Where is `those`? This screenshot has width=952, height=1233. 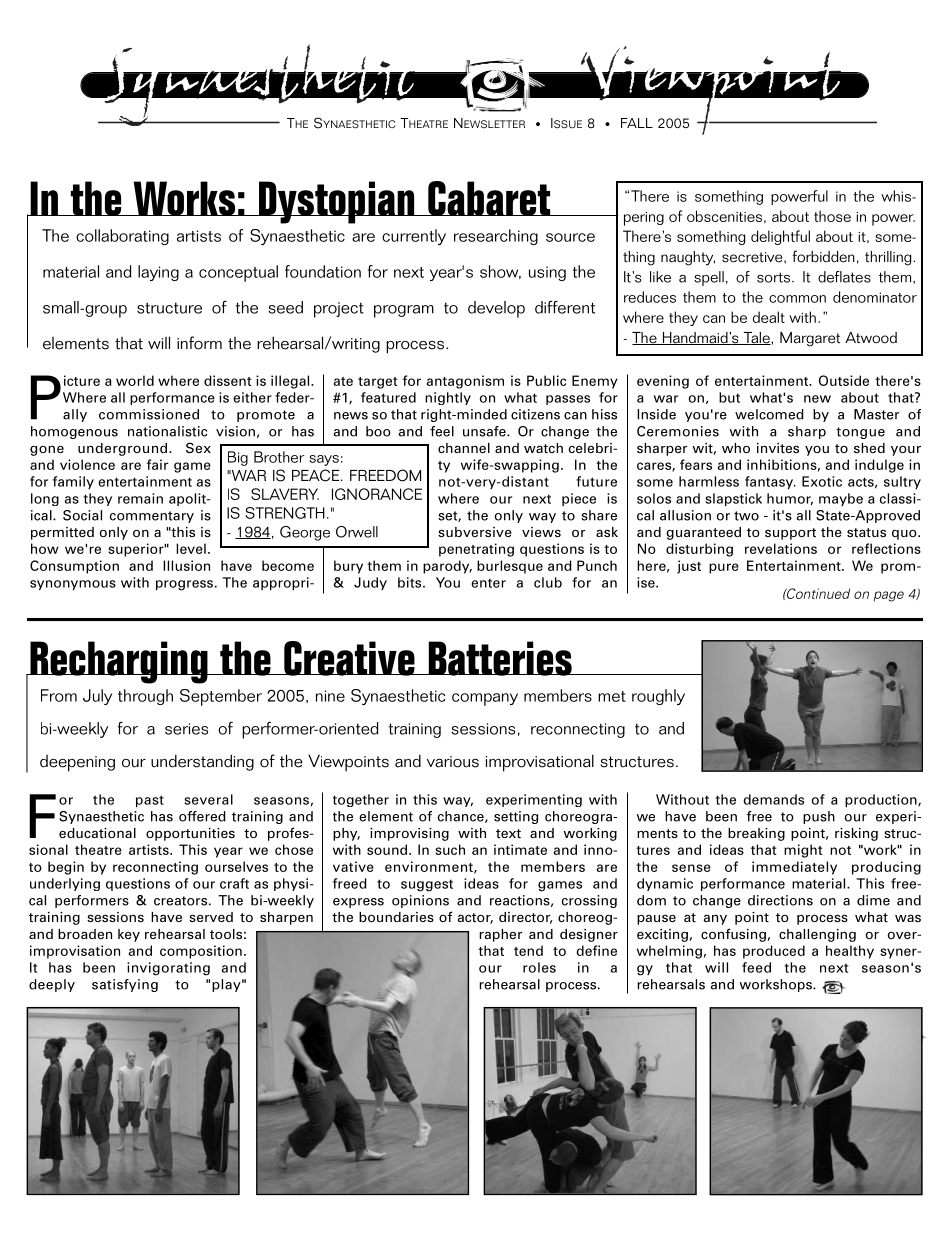
those is located at coordinates (832, 216).
